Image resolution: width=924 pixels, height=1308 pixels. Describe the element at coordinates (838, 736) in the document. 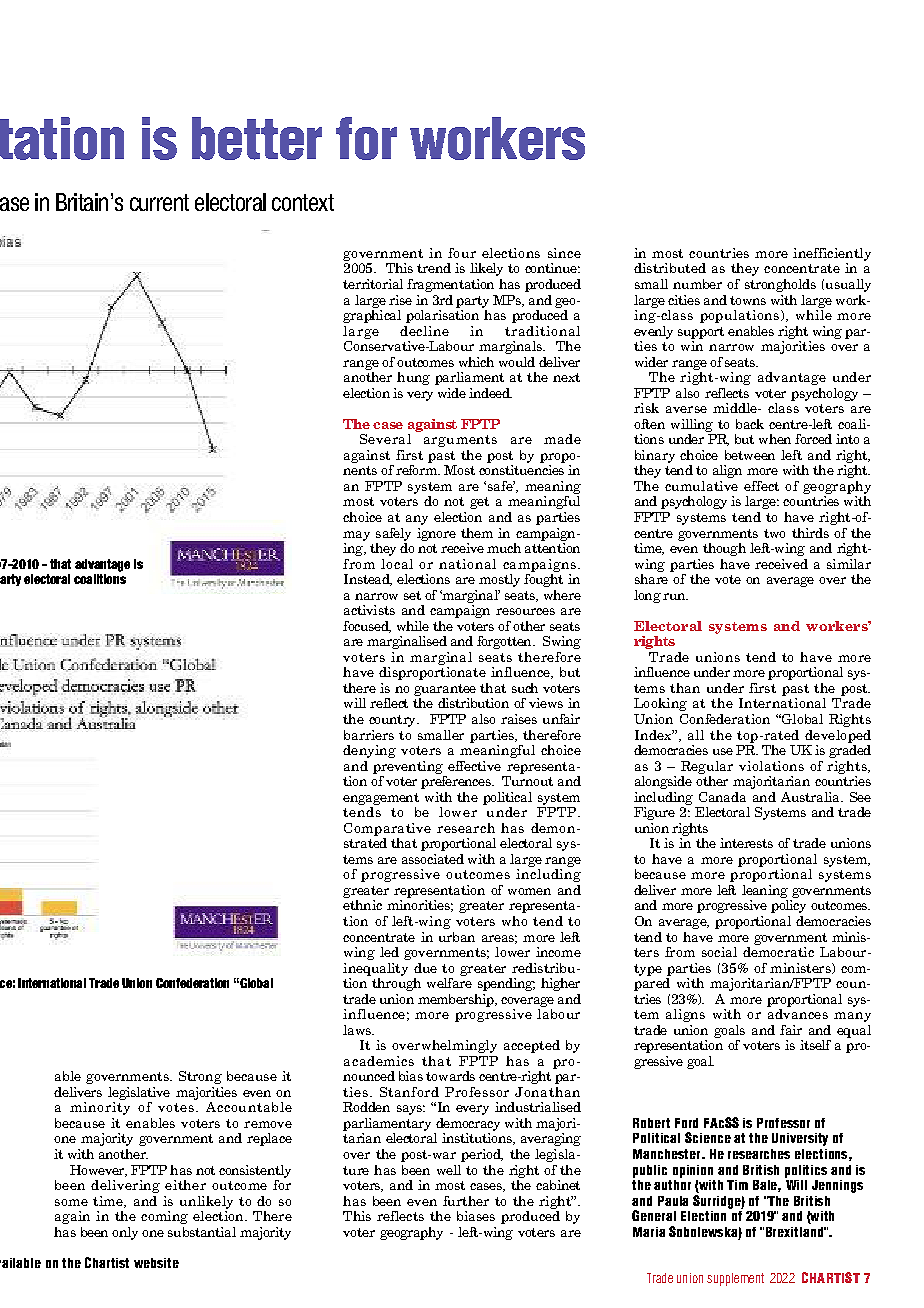

I see `developed` at that location.
